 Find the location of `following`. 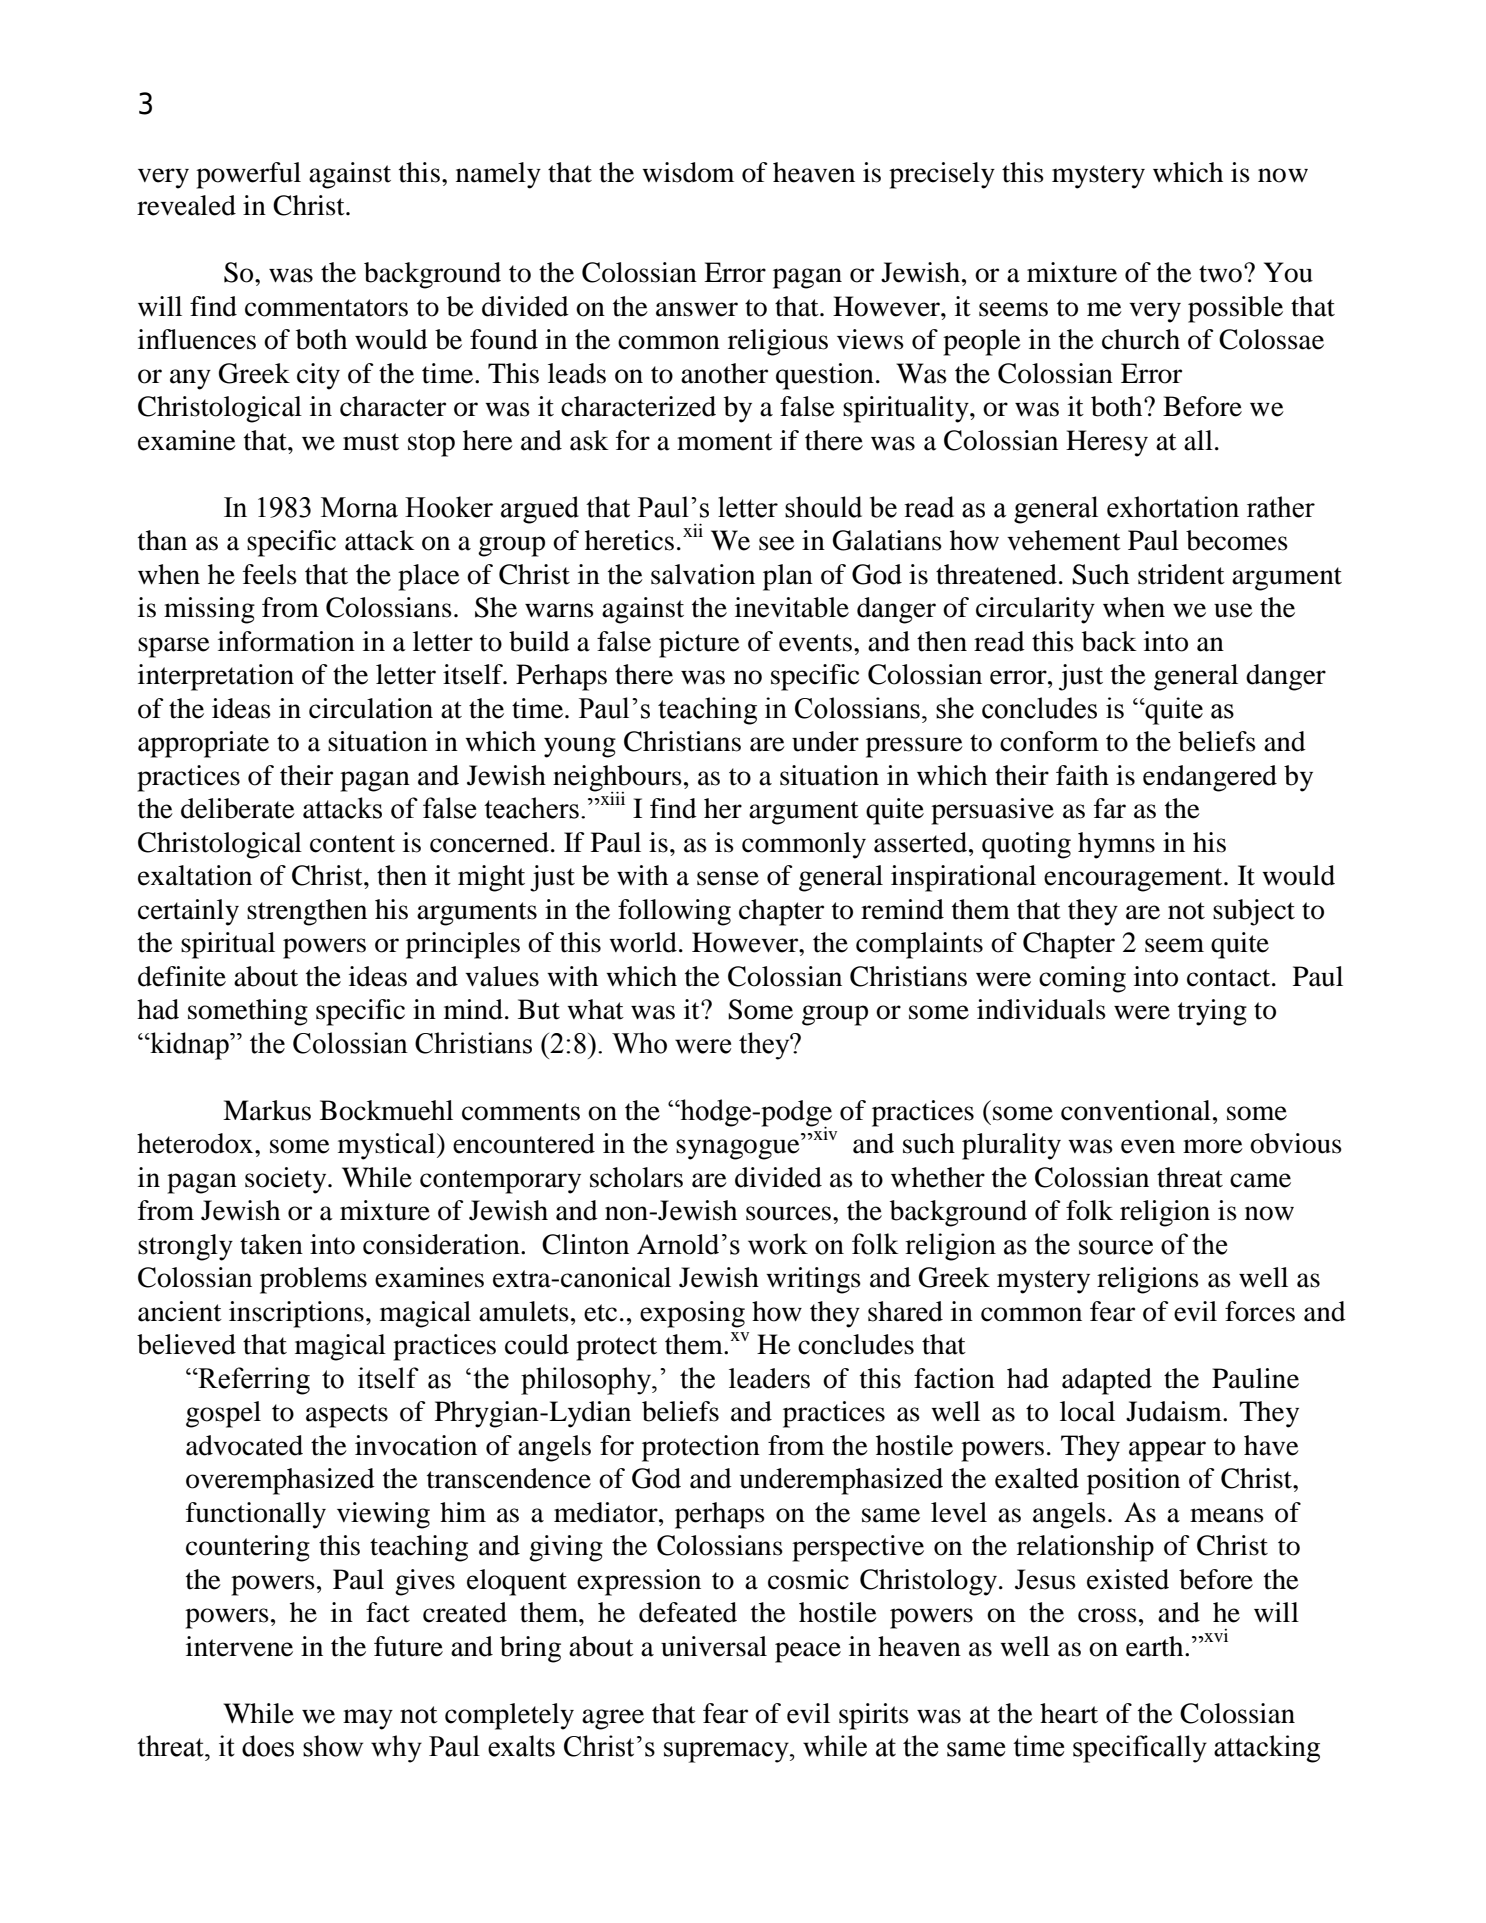

following is located at coordinates (674, 912).
